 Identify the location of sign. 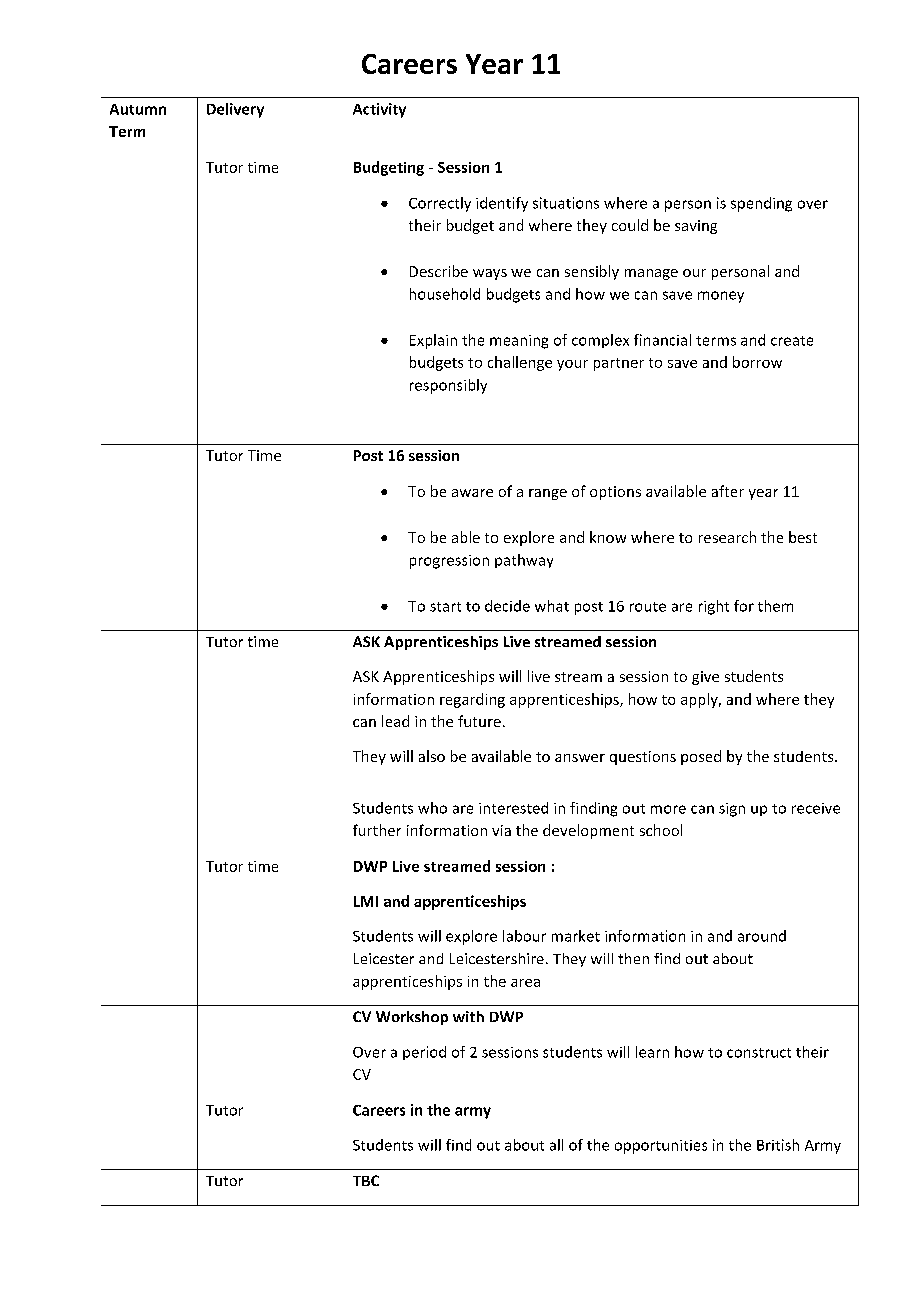
(732, 810).
